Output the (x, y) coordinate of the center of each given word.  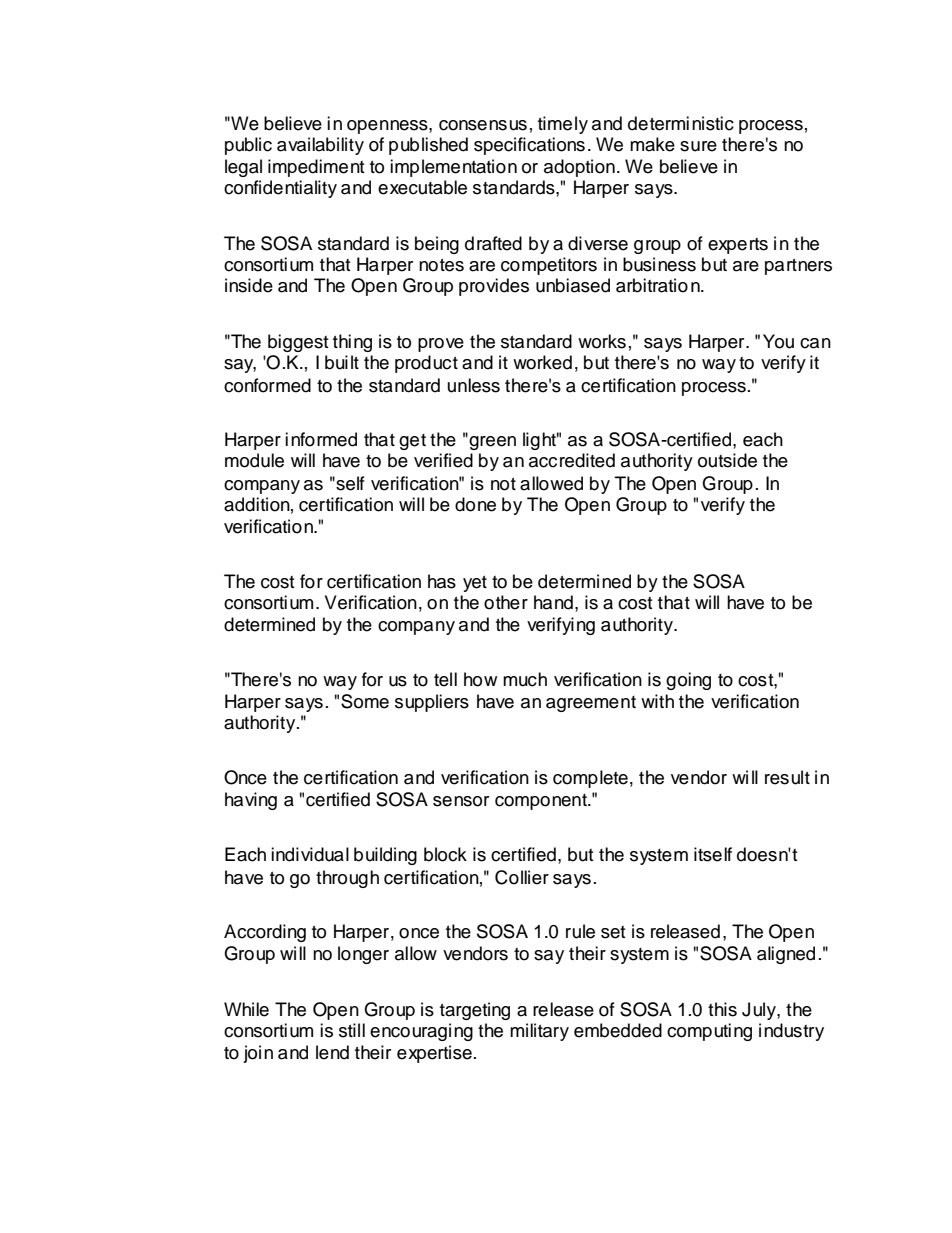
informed (321, 439)
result (787, 777)
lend (332, 1052)
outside (727, 460)
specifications (529, 146)
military (539, 1032)
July (760, 1011)
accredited (572, 460)
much (525, 679)
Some (365, 701)
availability (320, 146)
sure (698, 146)
